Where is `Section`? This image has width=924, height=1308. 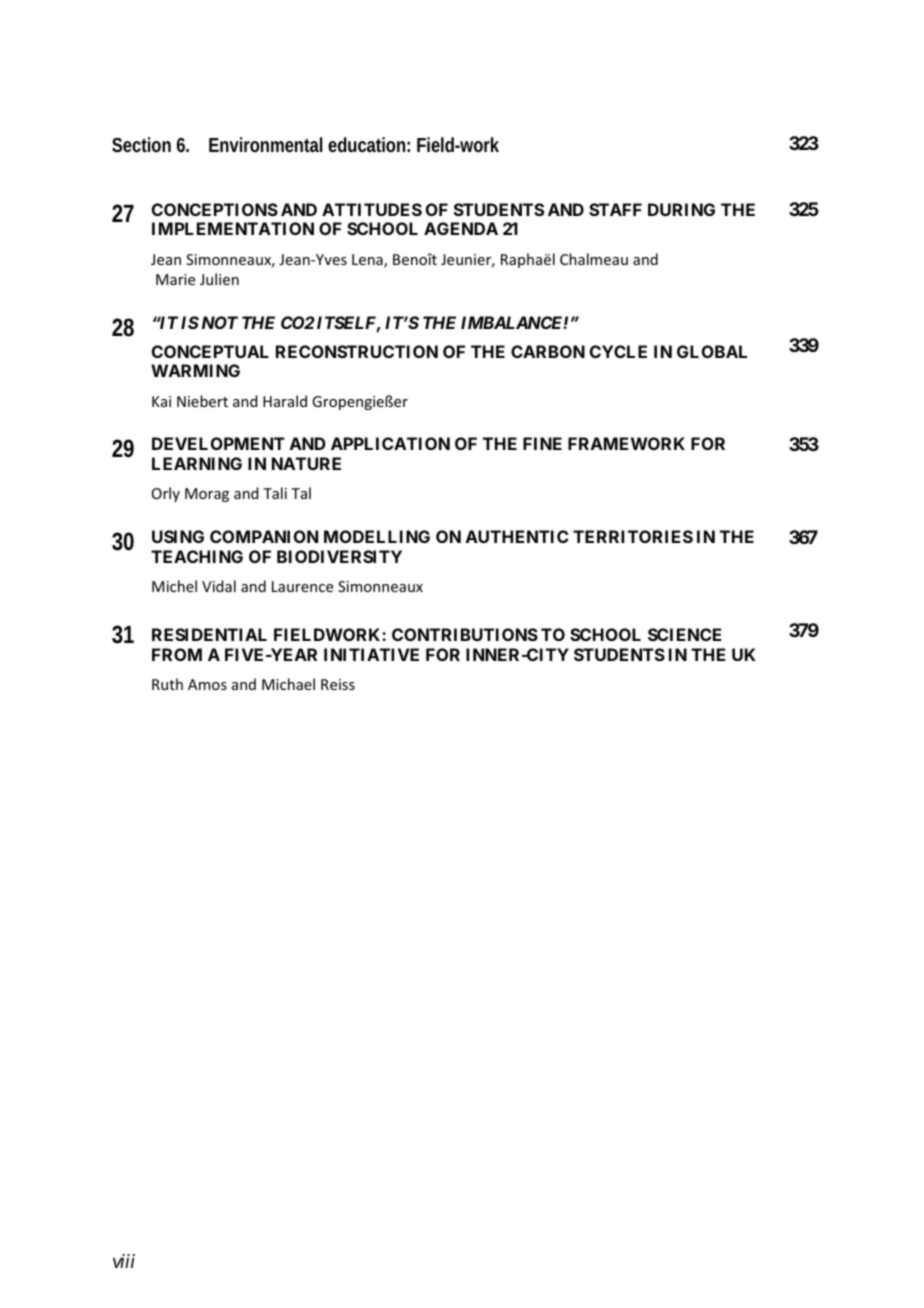 Section is located at coordinates (141, 144).
